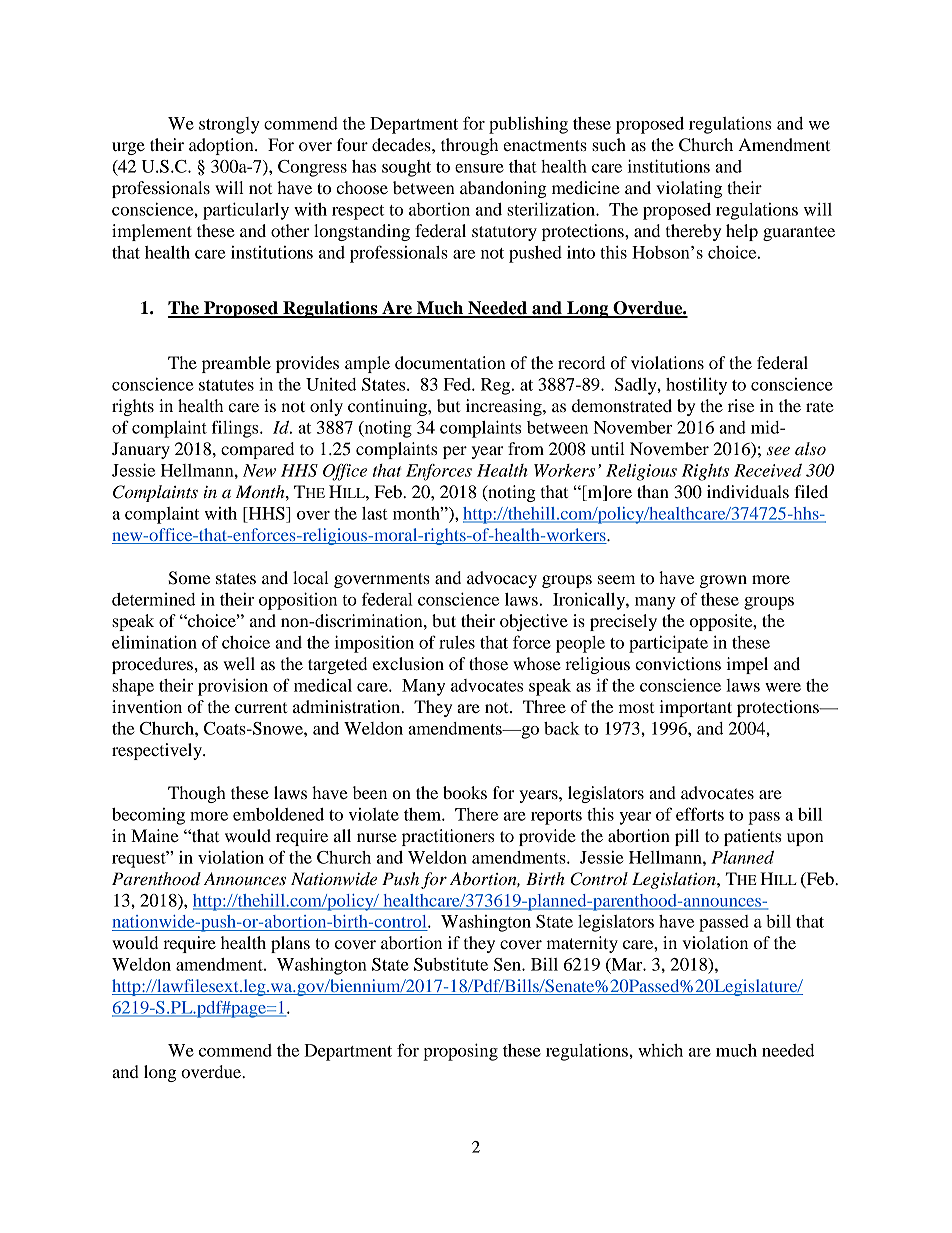 This screenshot has height=1233, width=952. I want to click on Three, so click(544, 706).
